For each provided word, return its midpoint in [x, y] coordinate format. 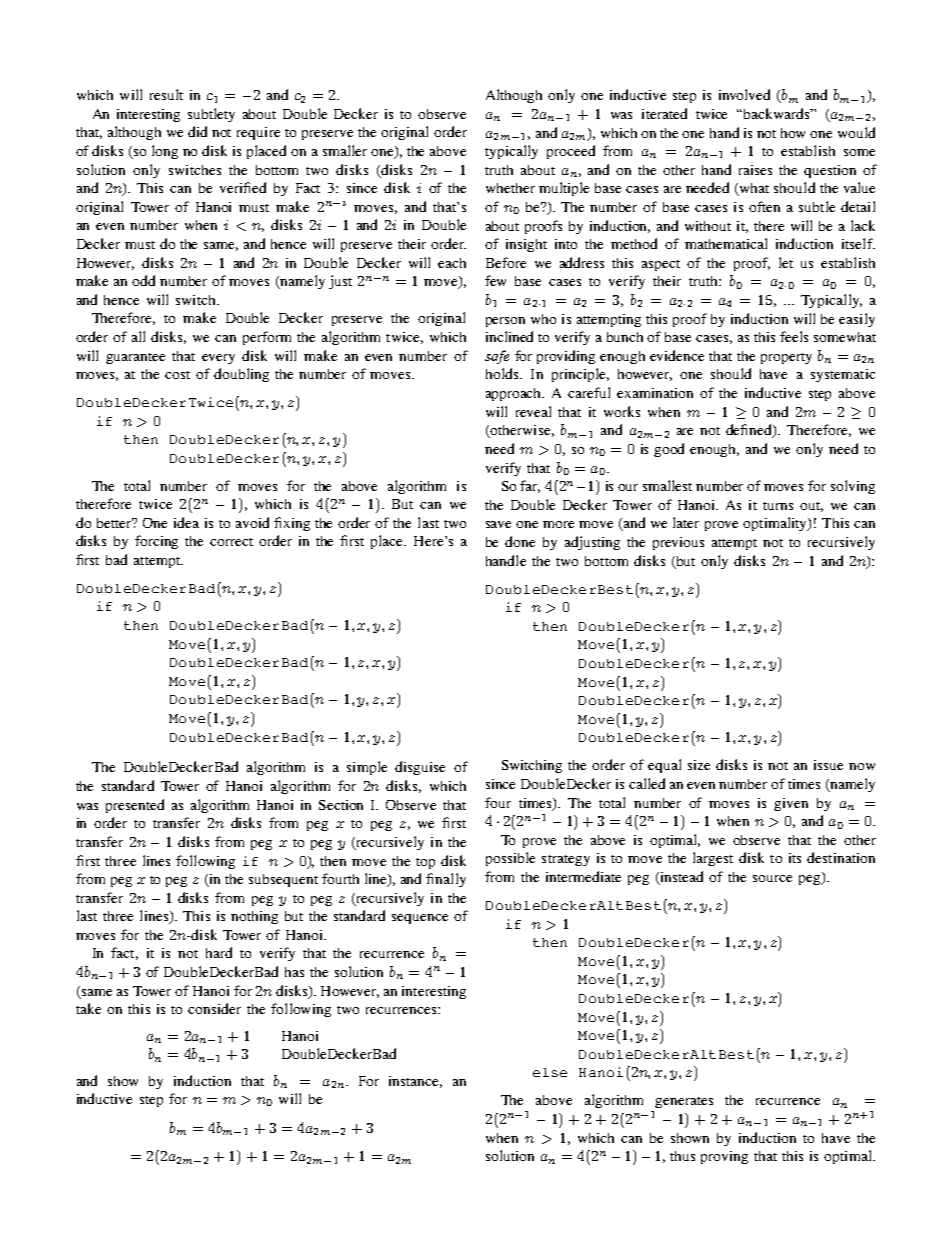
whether [510, 188]
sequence [420, 919]
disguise [420, 768]
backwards [778, 113]
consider [214, 1008]
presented [135, 806]
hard [219, 952]
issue [828, 765]
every [218, 359]
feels [794, 336]
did [197, 131]
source [772, 878]
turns [778, 506]
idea [186, 522]
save [498, 524]
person [505, 322]
